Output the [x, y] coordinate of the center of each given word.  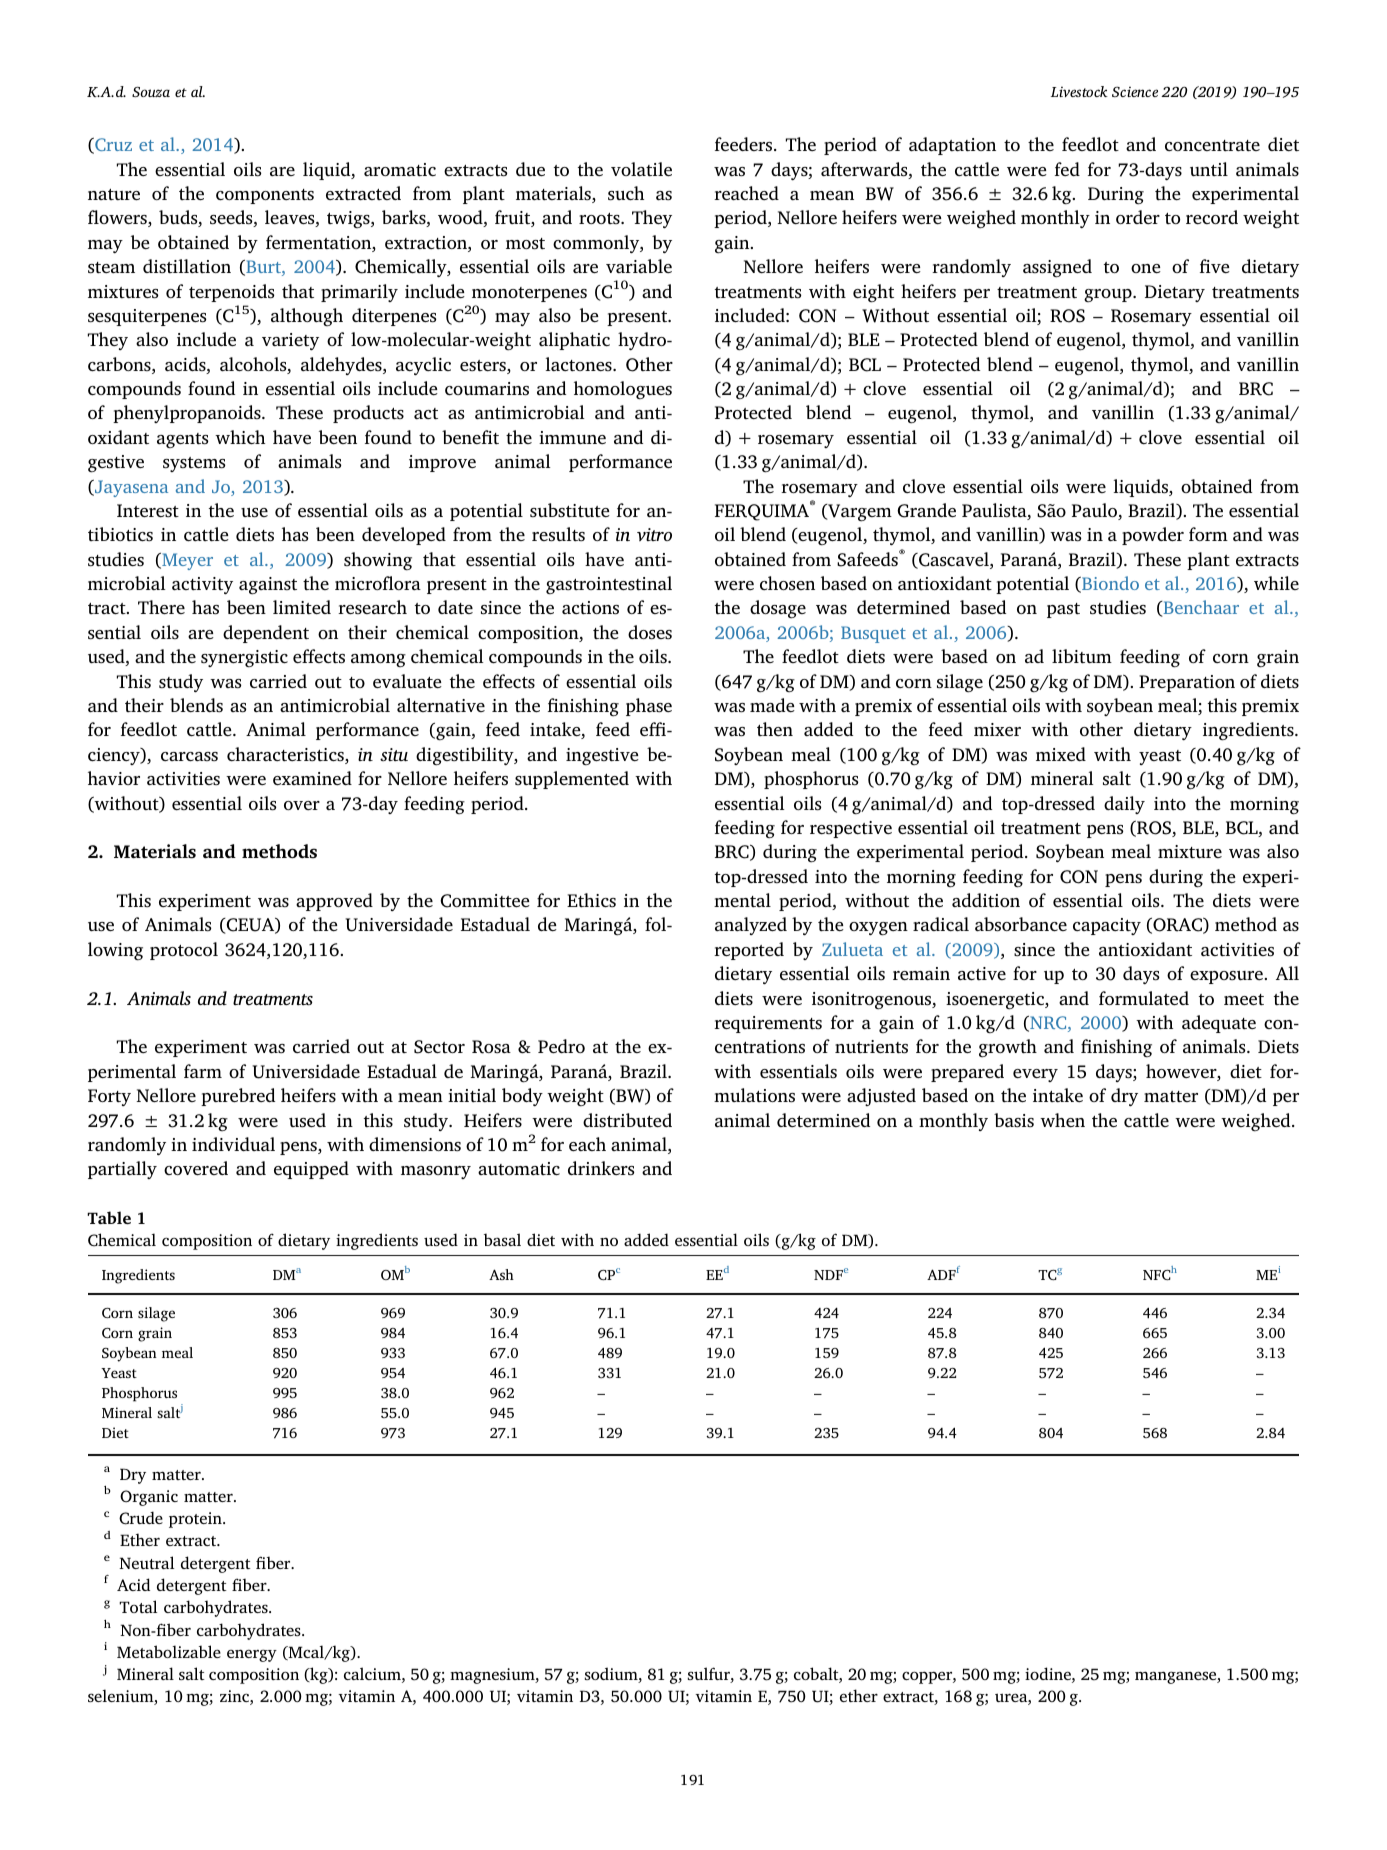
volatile [641, 169]
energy [252, 1655]
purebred [238, 1097]
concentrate [1212, 146]
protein [196, 1520]
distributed [627, 1120]
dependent [266, 634]
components [265, 196]
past [1063, 610]
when [1062, 1120]
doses [650, 632]
